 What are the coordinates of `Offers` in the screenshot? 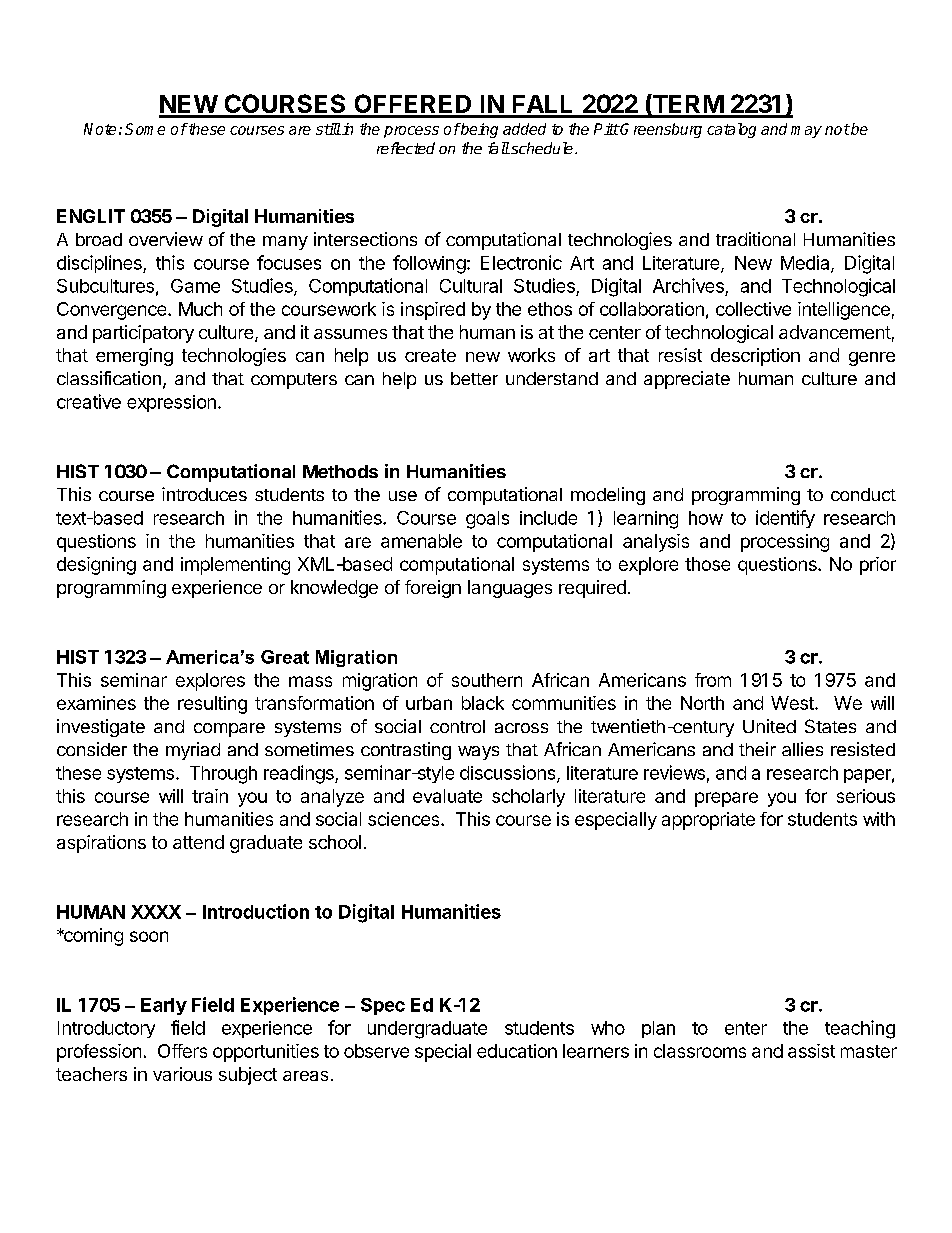 It's located at (182, 1051).
